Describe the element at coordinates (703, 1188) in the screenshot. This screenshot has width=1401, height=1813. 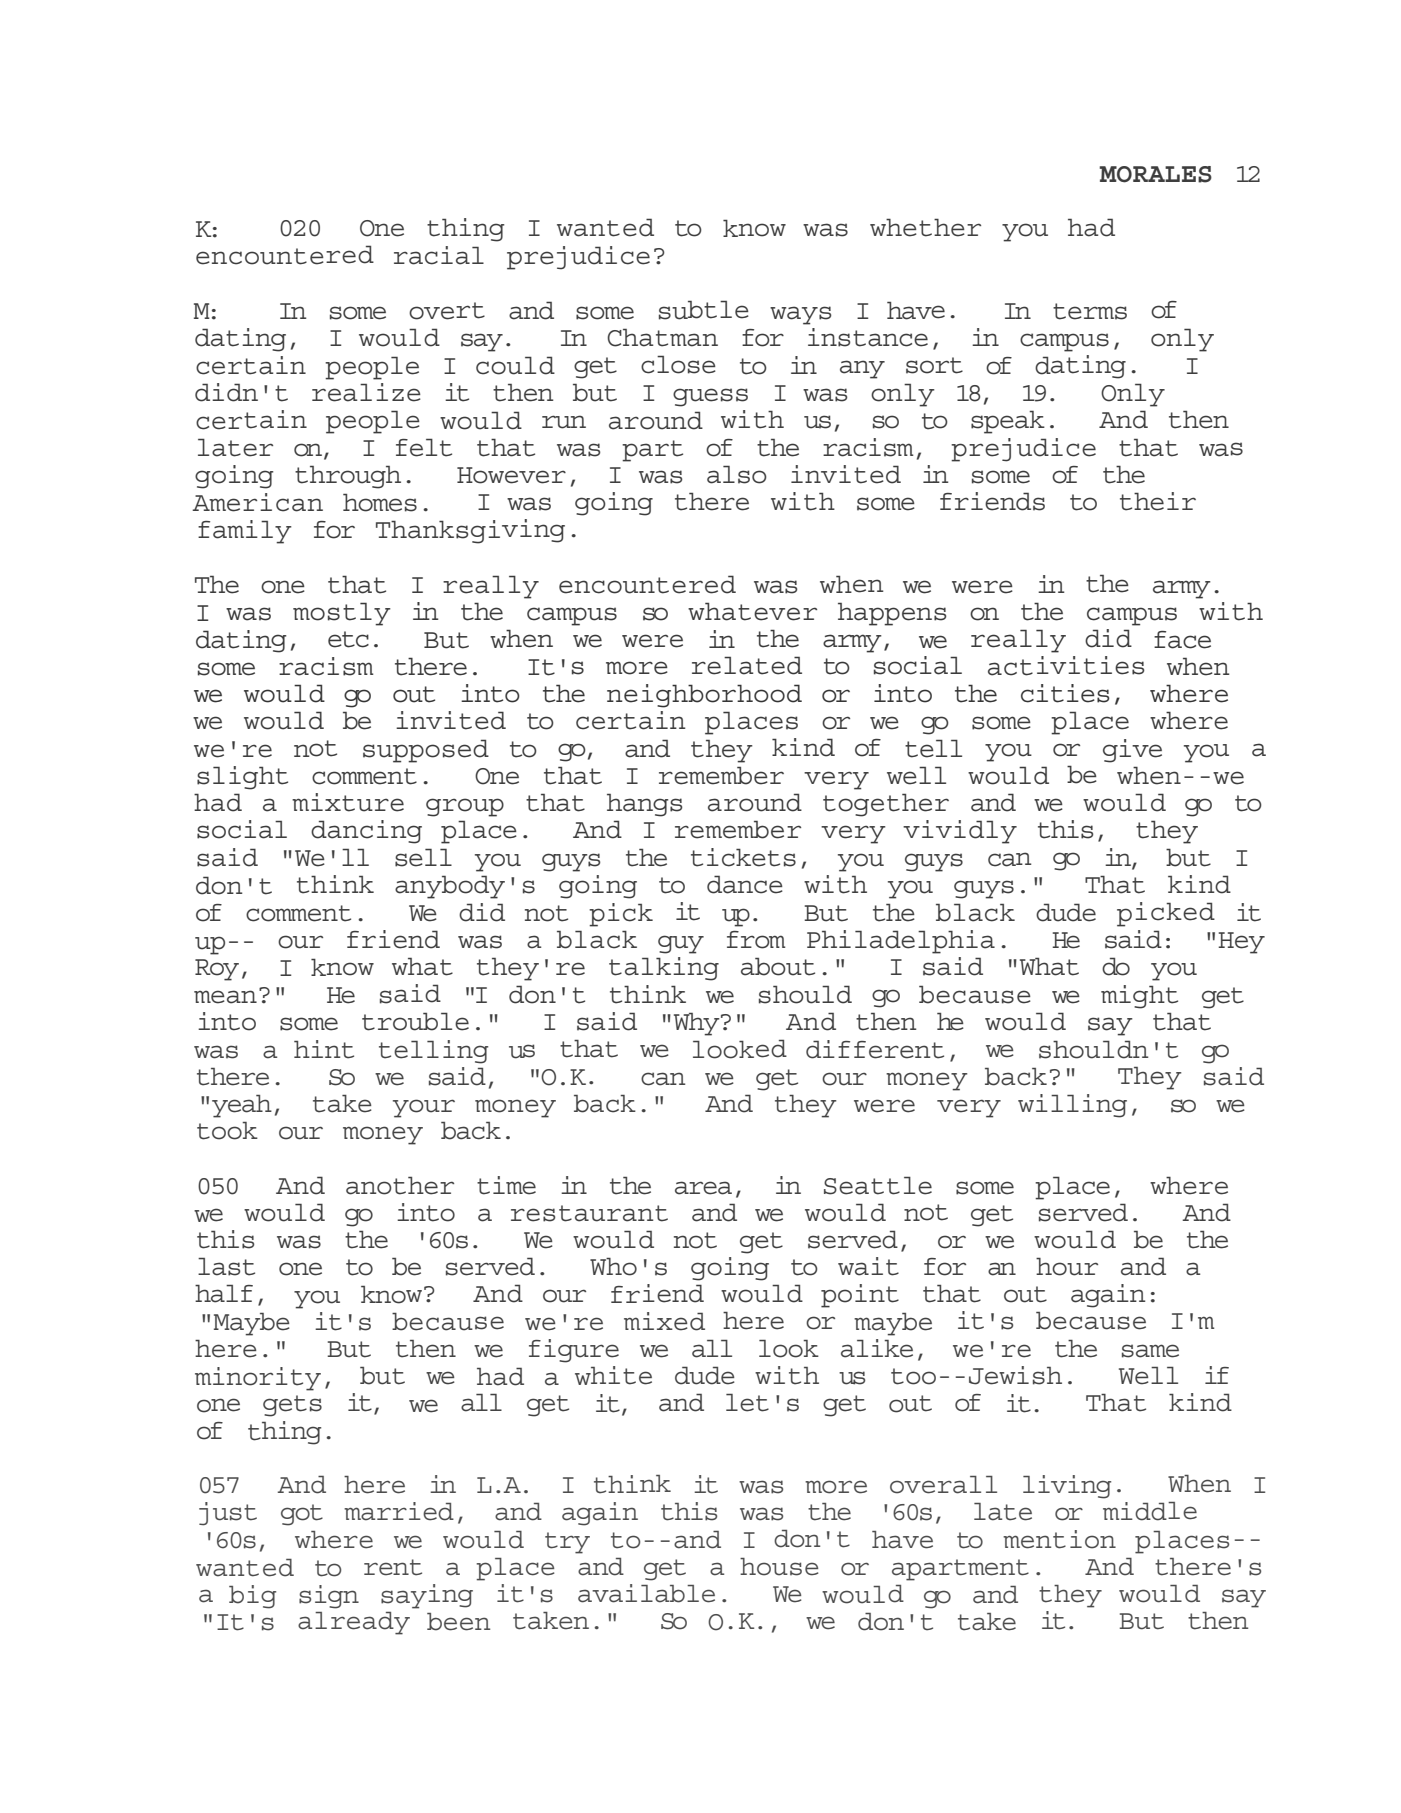
I see `area` at that location.
